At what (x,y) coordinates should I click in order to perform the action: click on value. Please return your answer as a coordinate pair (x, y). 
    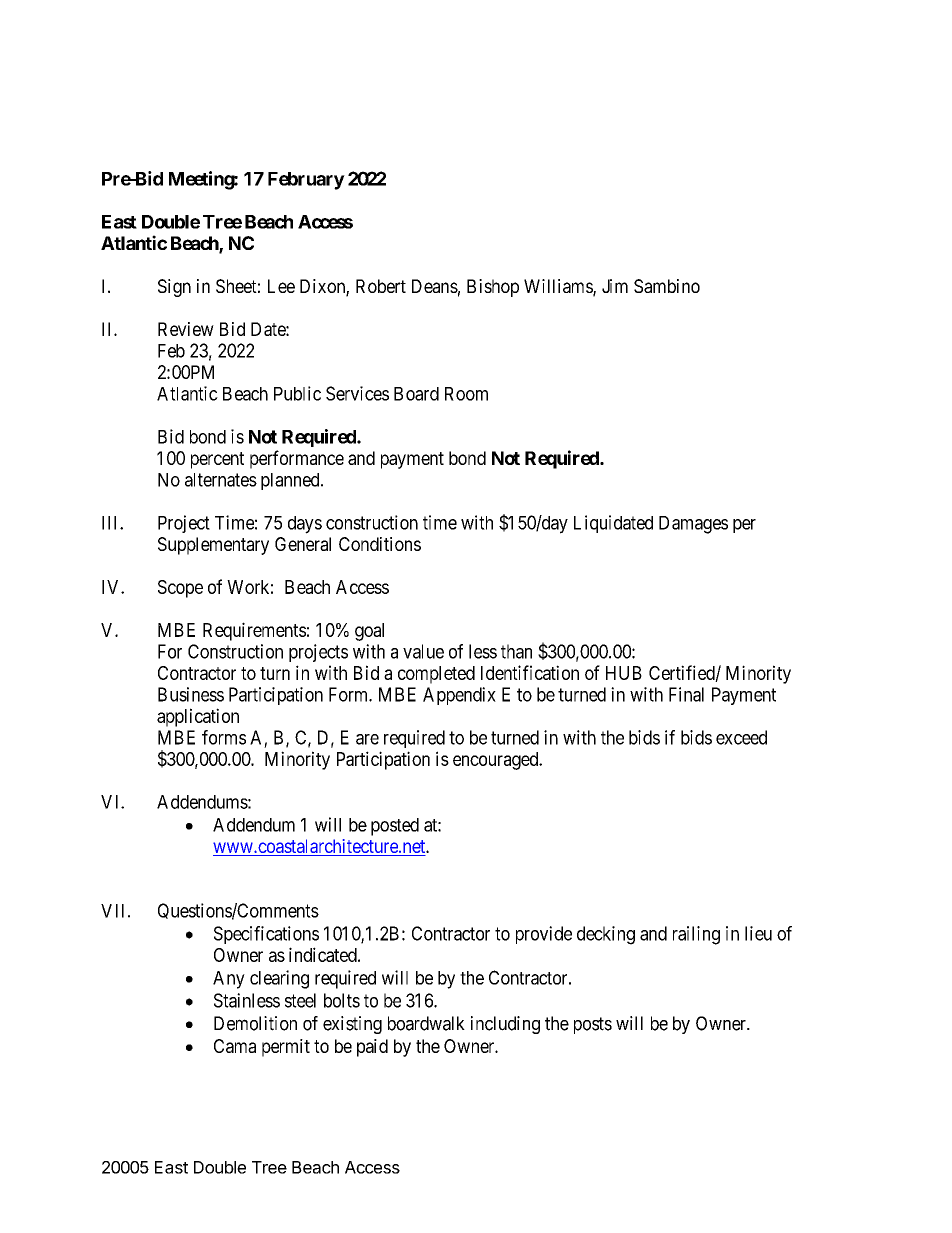
    Looking at the image, I should click on (423, 651).
